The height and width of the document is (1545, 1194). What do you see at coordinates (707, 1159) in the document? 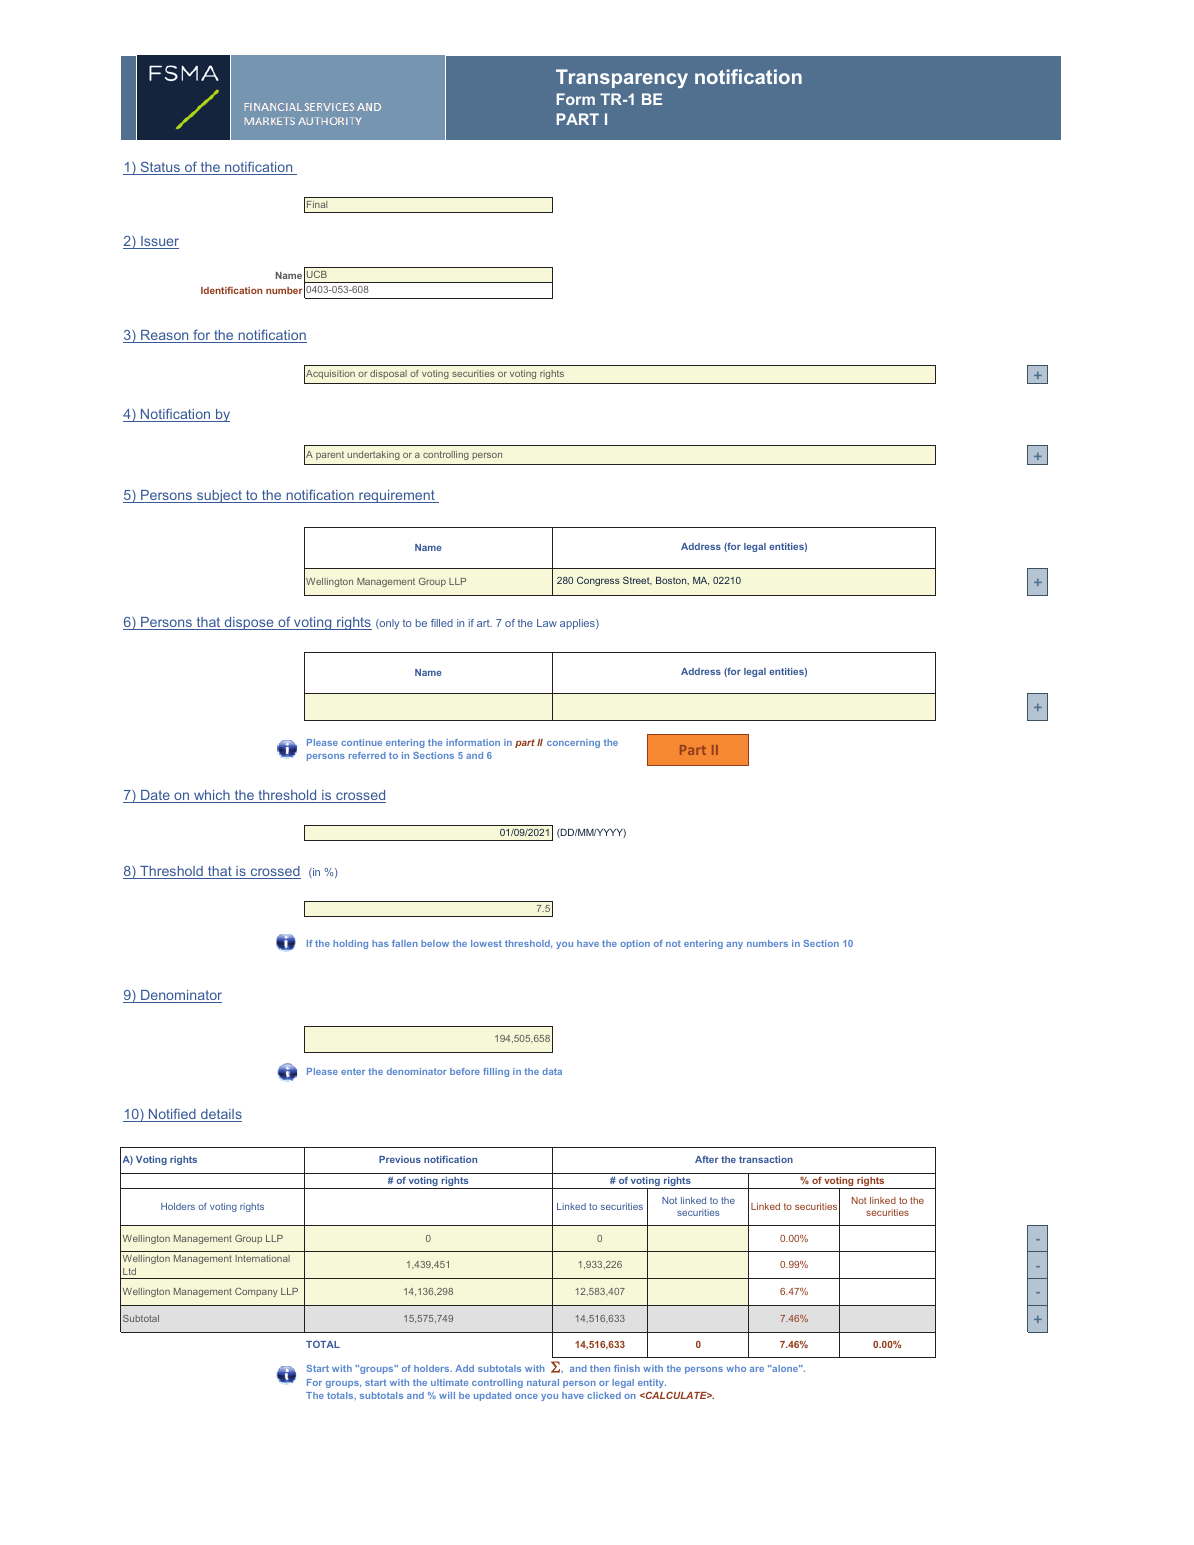
I see `After` at bounding box center [707, 1159].
